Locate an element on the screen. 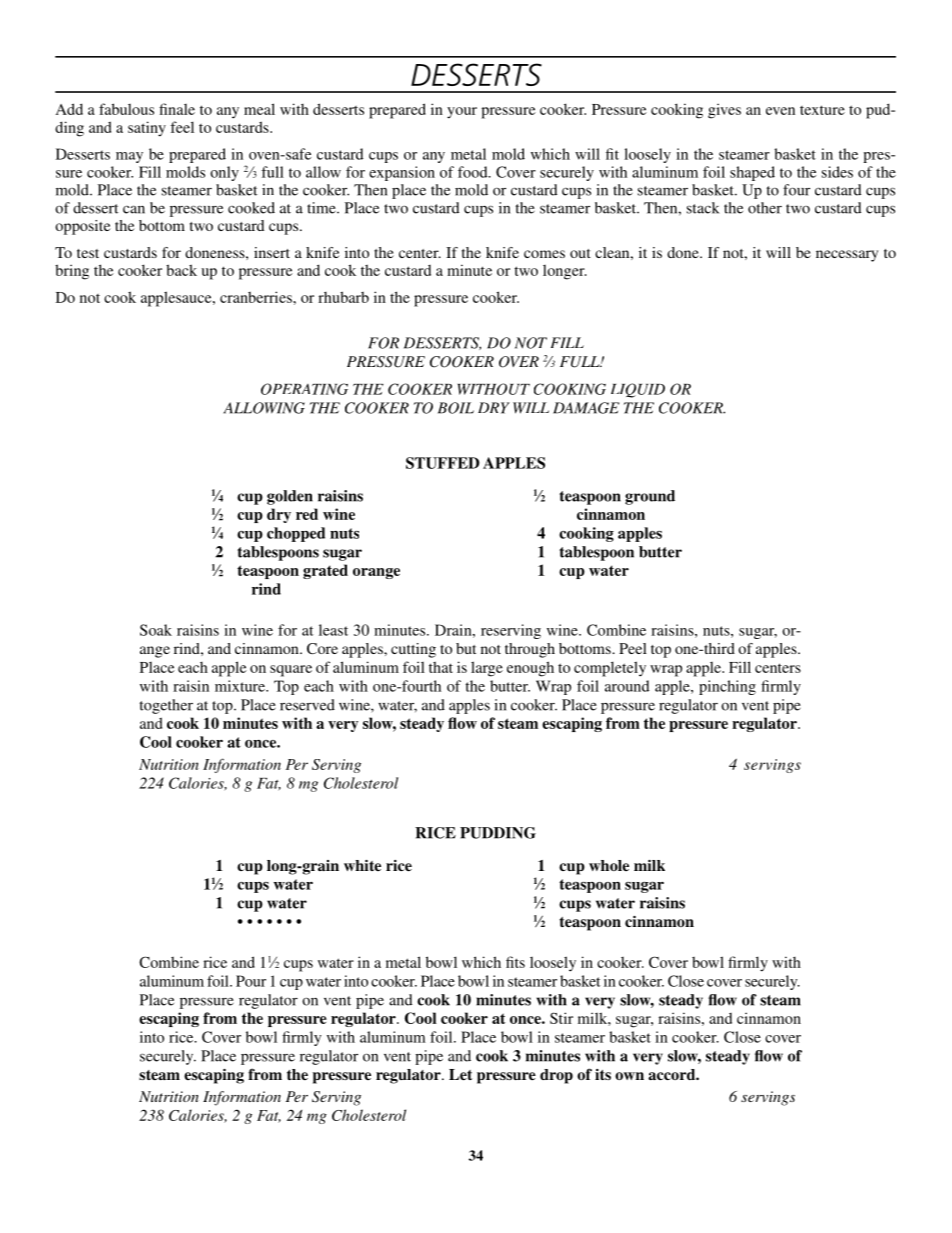  liquid is located at coordinates (638, 390).
